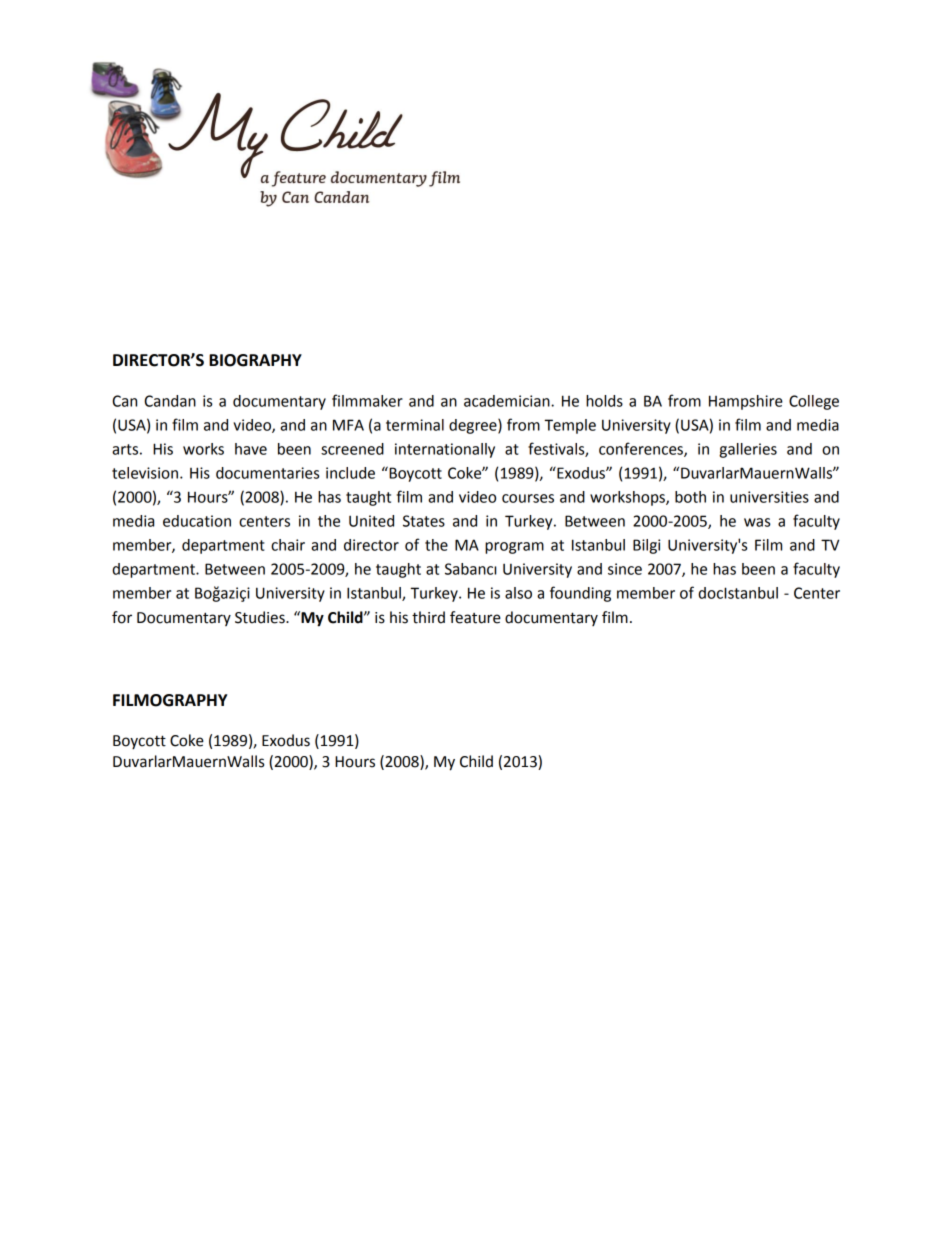  Describe the element at coordinates (348, 425) in the screenshot. I see `MFA` at that location.
